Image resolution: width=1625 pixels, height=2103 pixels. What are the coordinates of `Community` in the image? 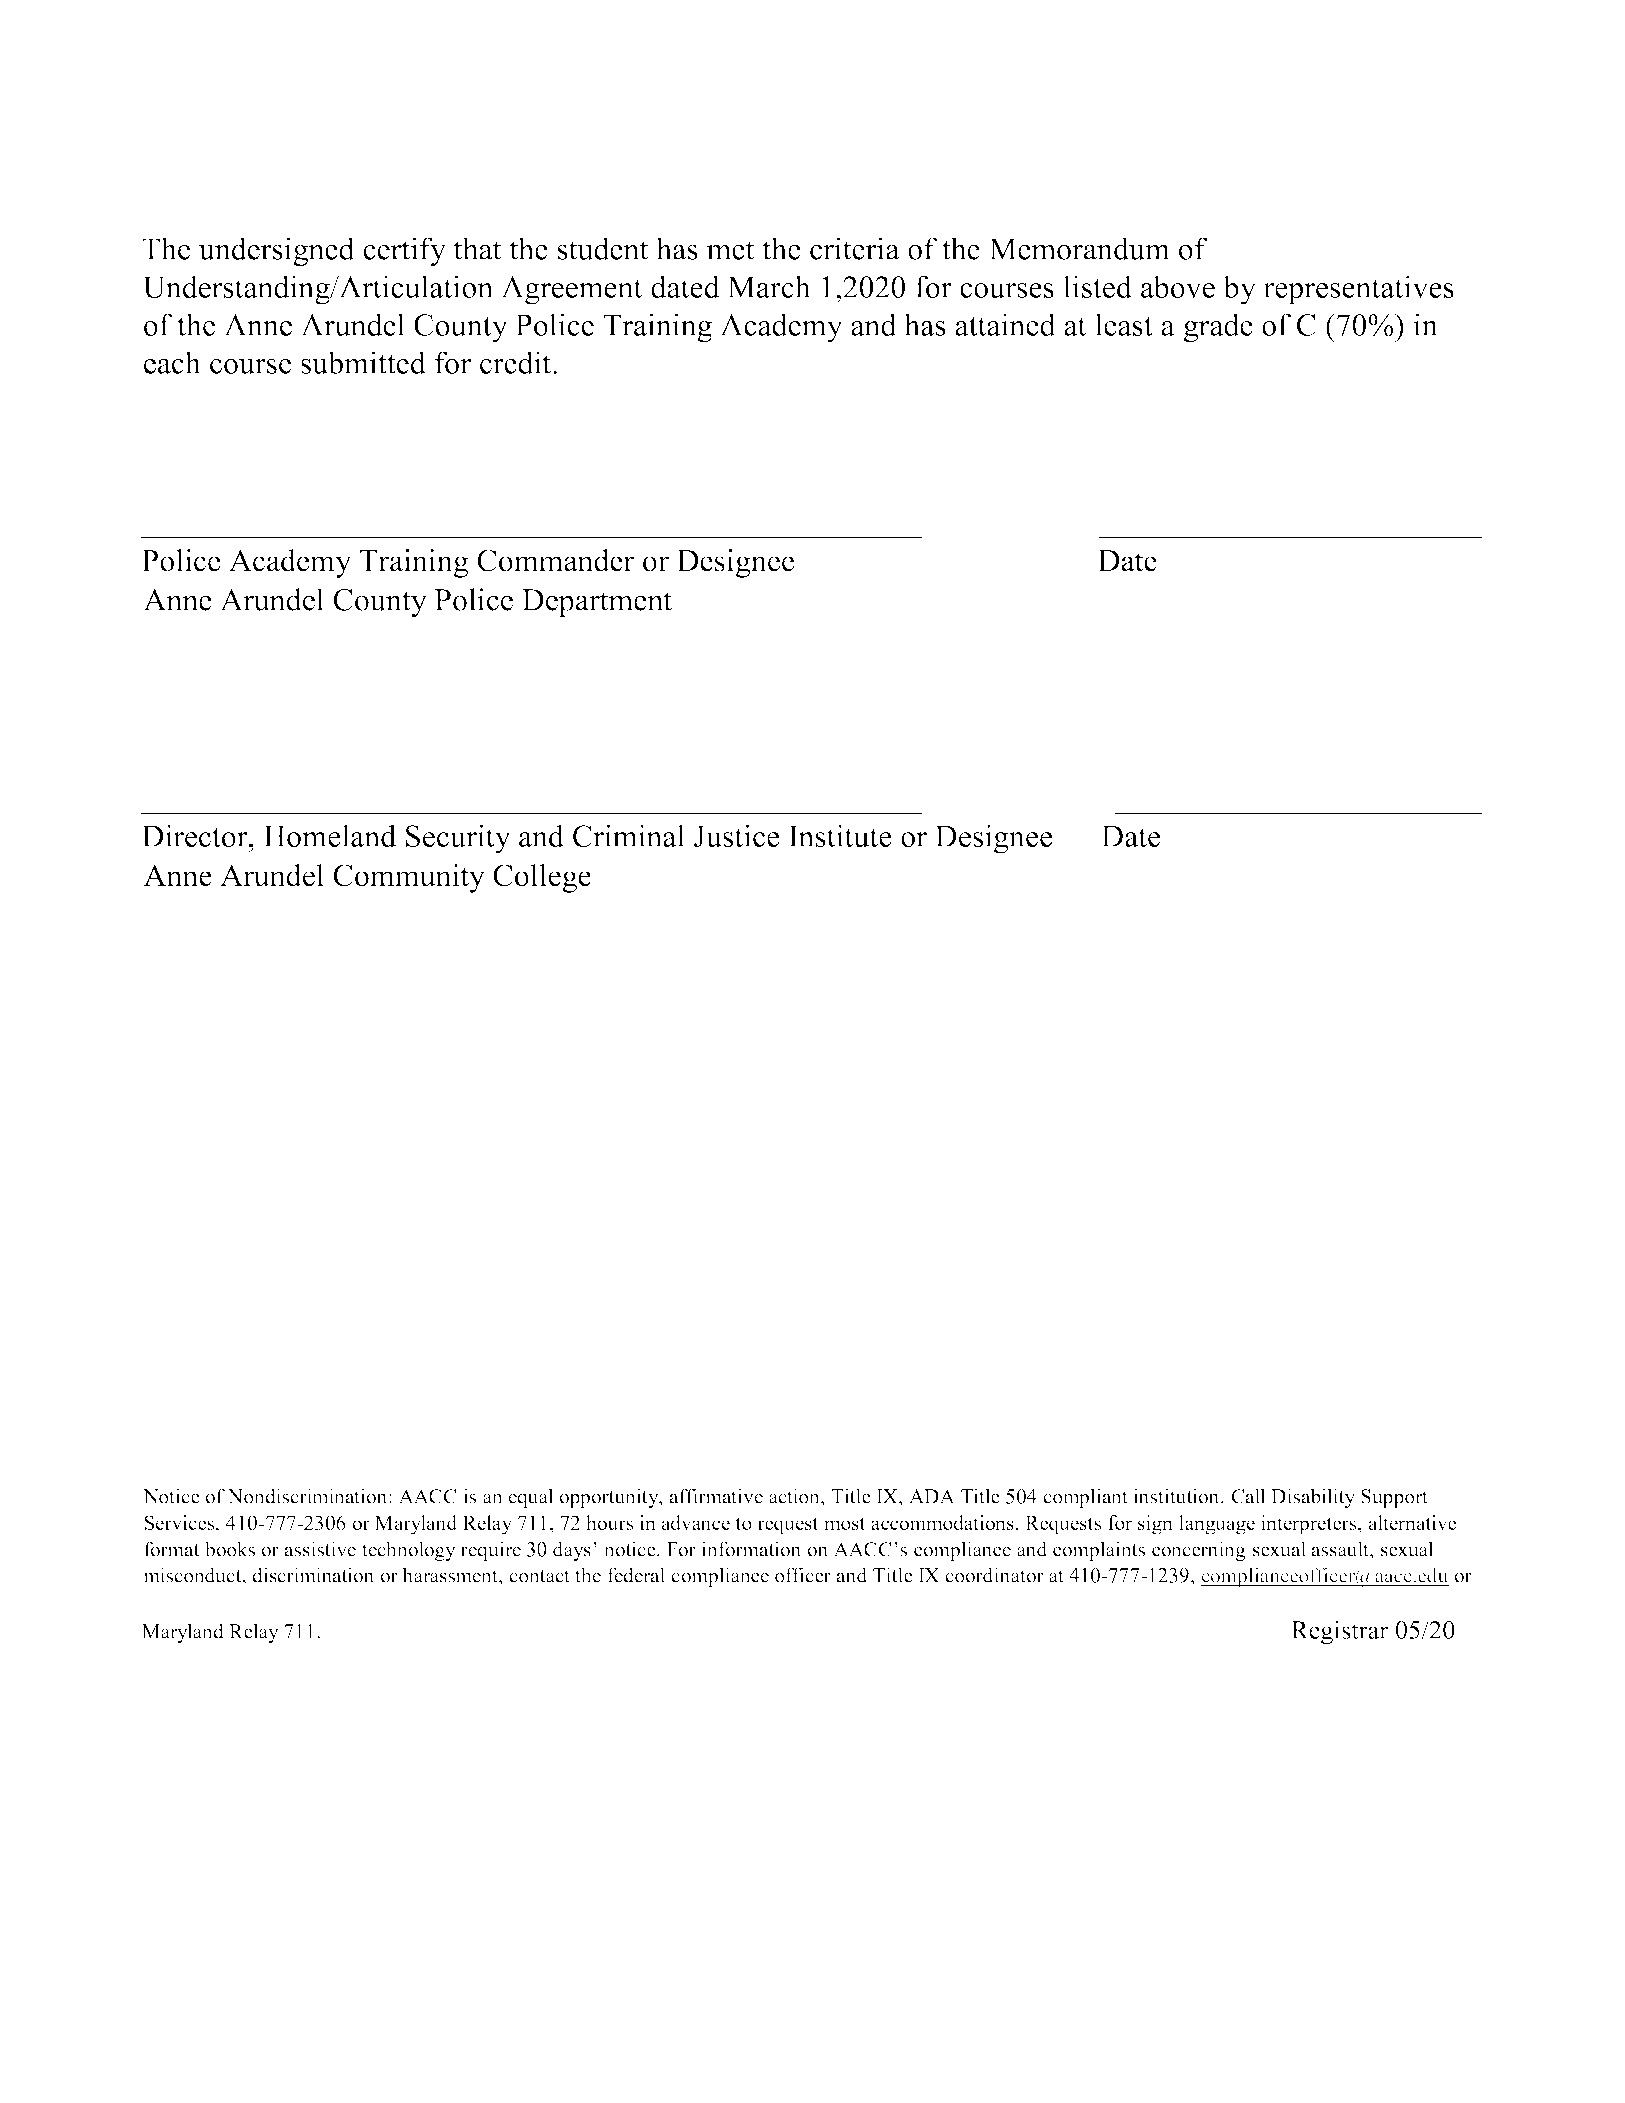 It's located at (409, 878).
